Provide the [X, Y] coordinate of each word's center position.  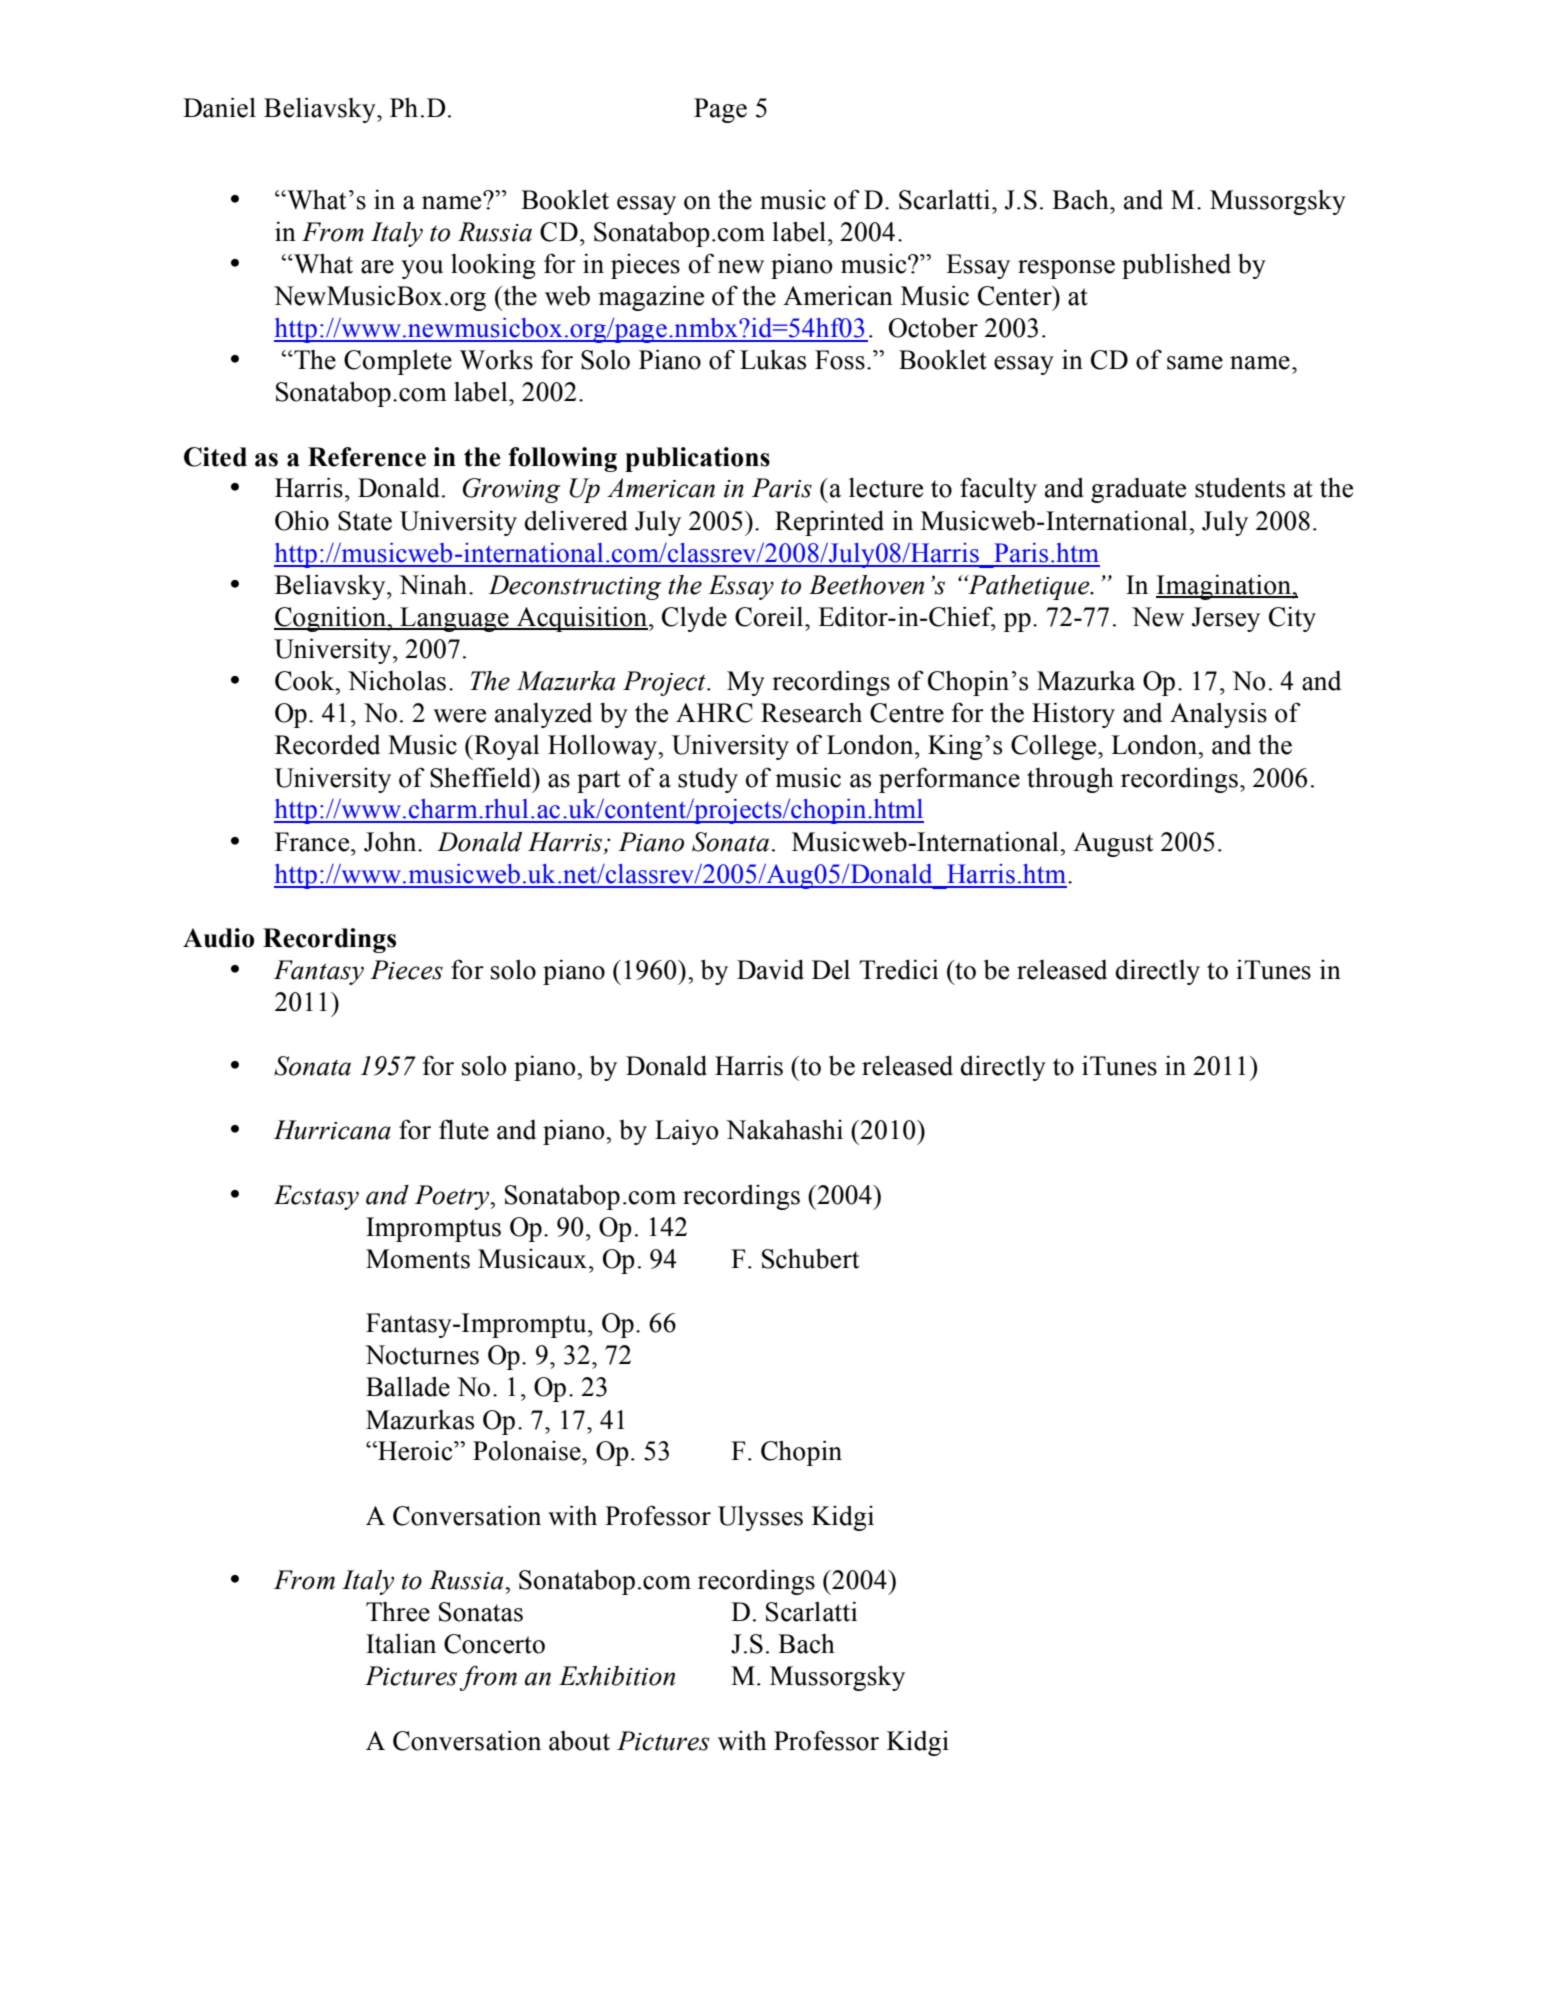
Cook [306, 680]
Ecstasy [316, 1197]
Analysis [1218, 715]
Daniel [219, 107]
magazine [651, 298]
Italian [401, 1643]
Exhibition [617, 1676]
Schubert [810, 1258]
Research [811, 712]
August [1113, 844]
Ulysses [760, 1518]
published [1176, 266]
